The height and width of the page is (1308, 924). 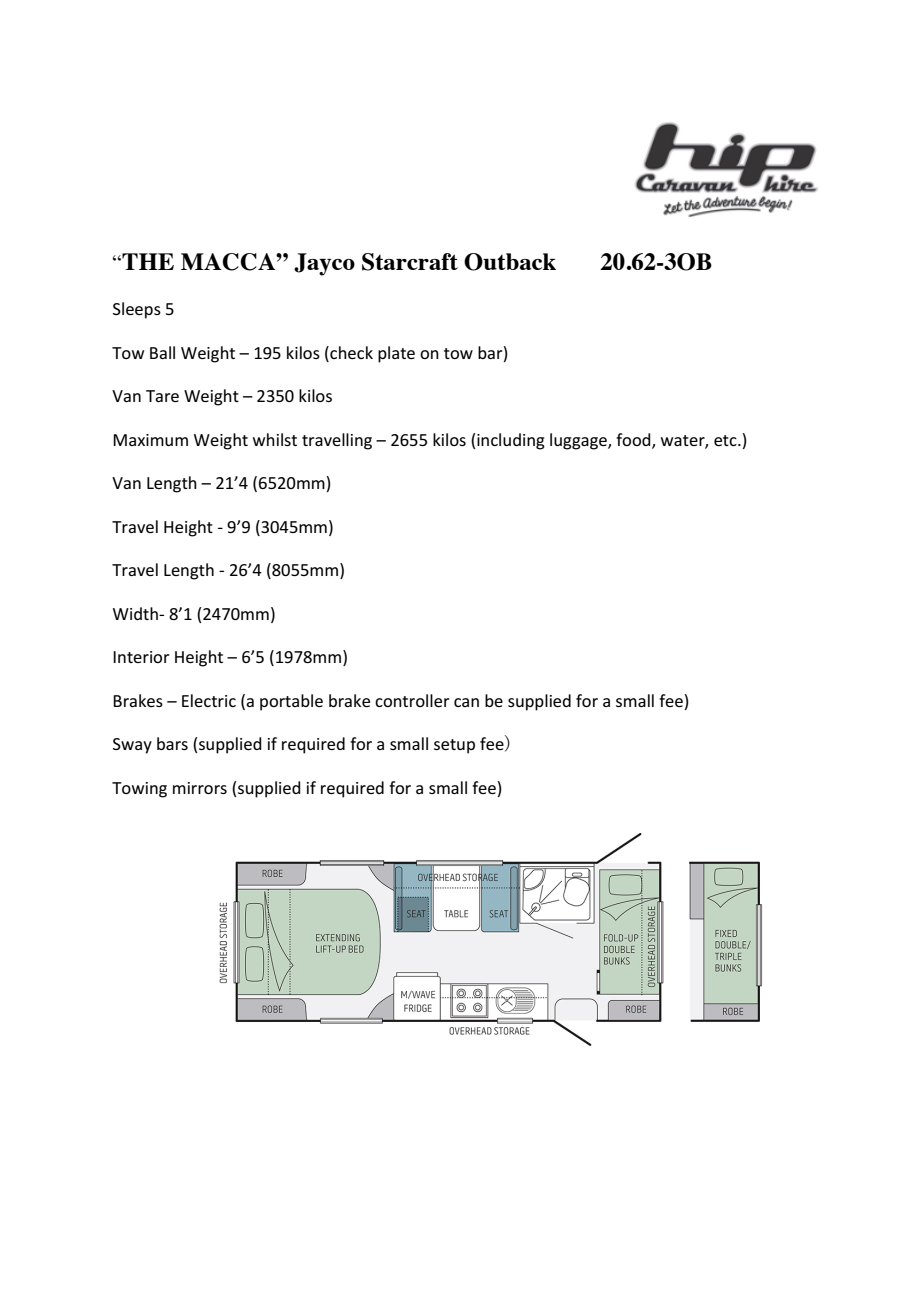 What do you see at coordinates (150, 440) in the page?
I see `Maximum` at bounding box center [150, 440].
